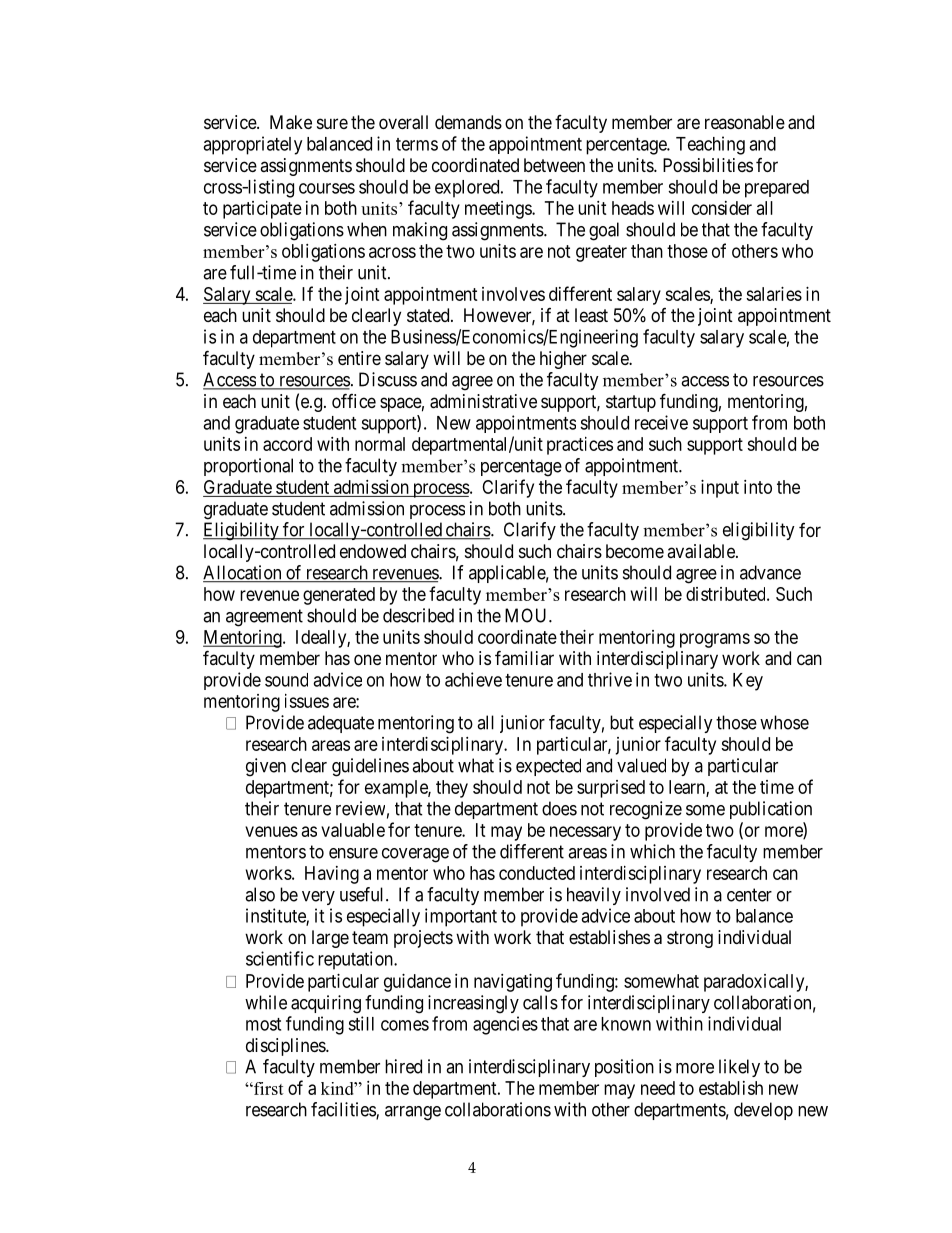 The image size is (952, 1233). Describe the element at coordinates (291, 122) in the image. I see `Make` at that location.
